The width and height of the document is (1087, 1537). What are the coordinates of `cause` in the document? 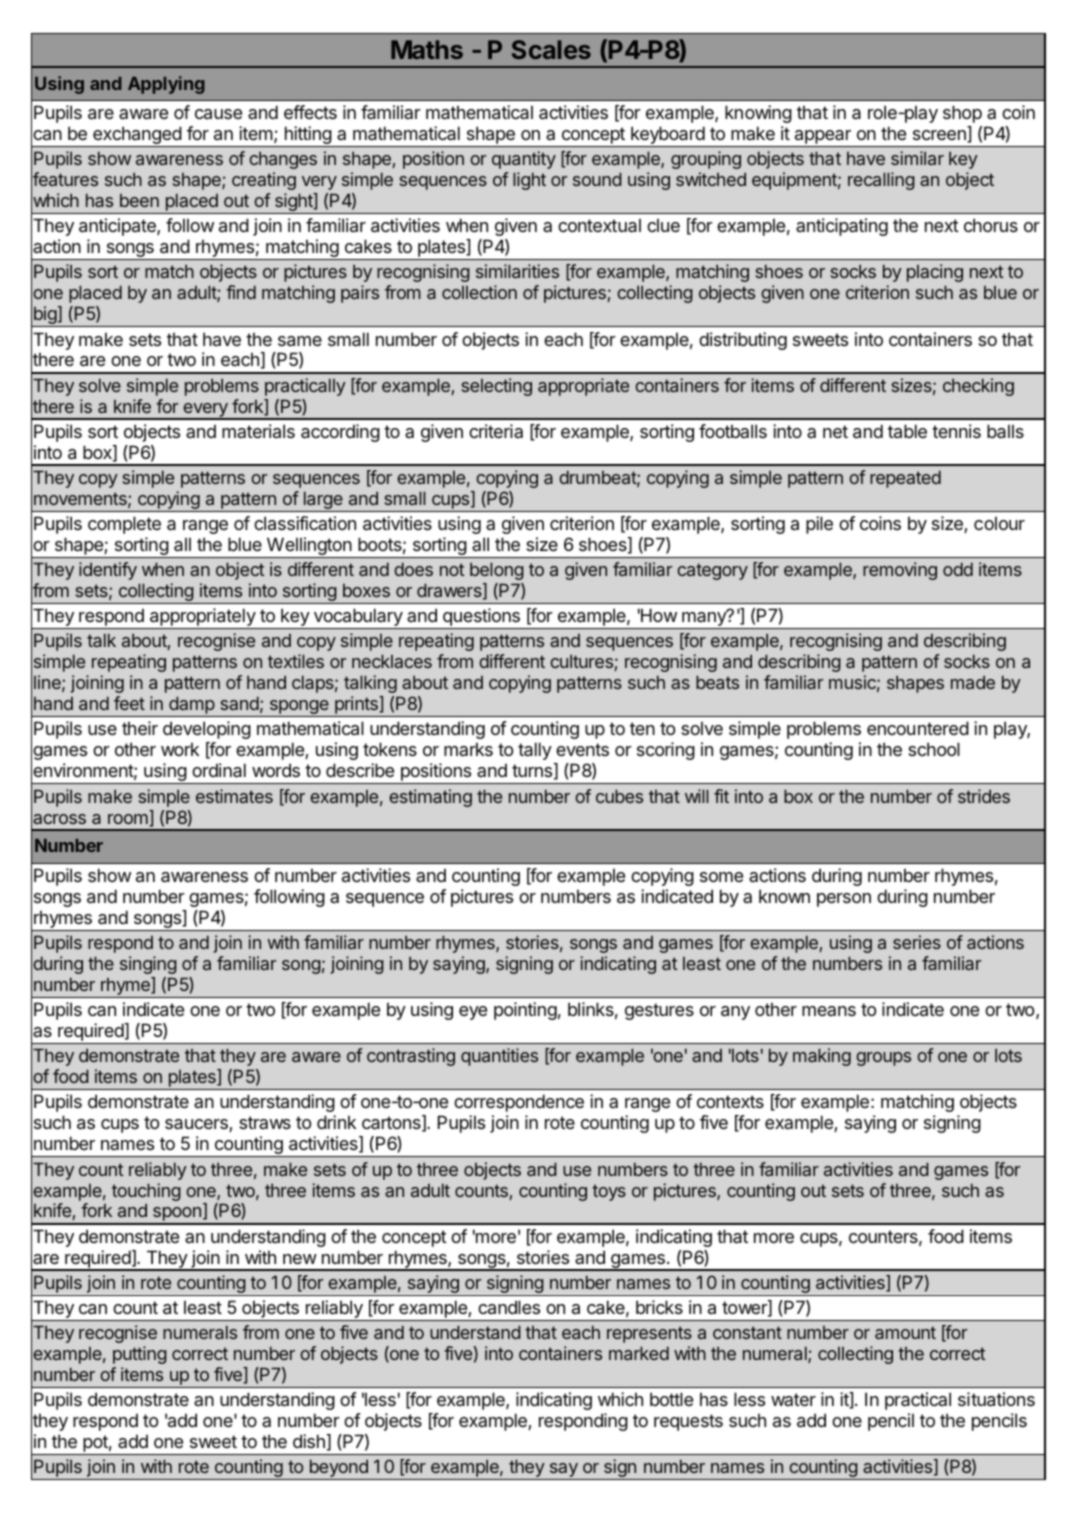 It's located at (218, 114).
